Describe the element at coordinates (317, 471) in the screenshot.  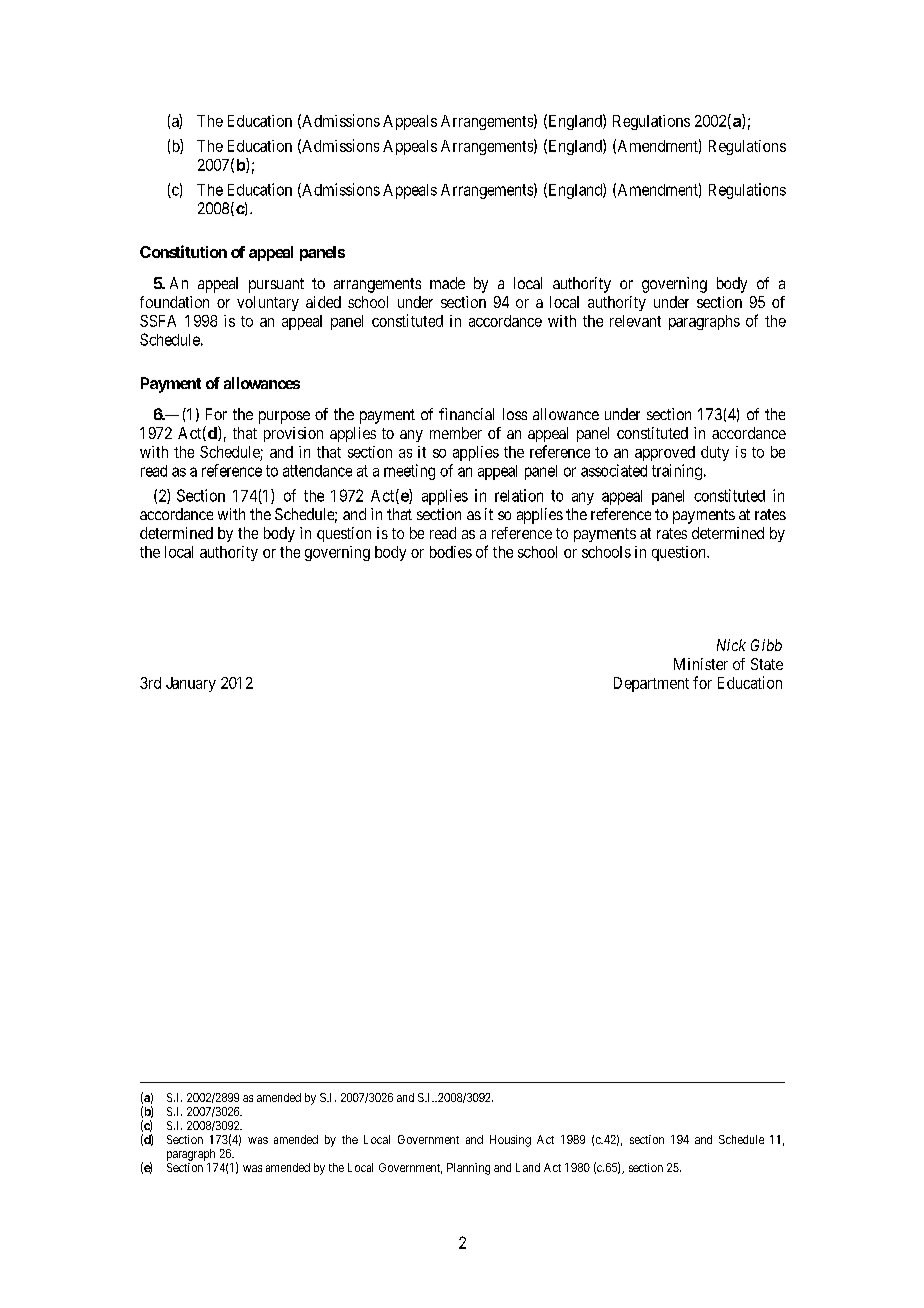
I see `attendance` at that location.
